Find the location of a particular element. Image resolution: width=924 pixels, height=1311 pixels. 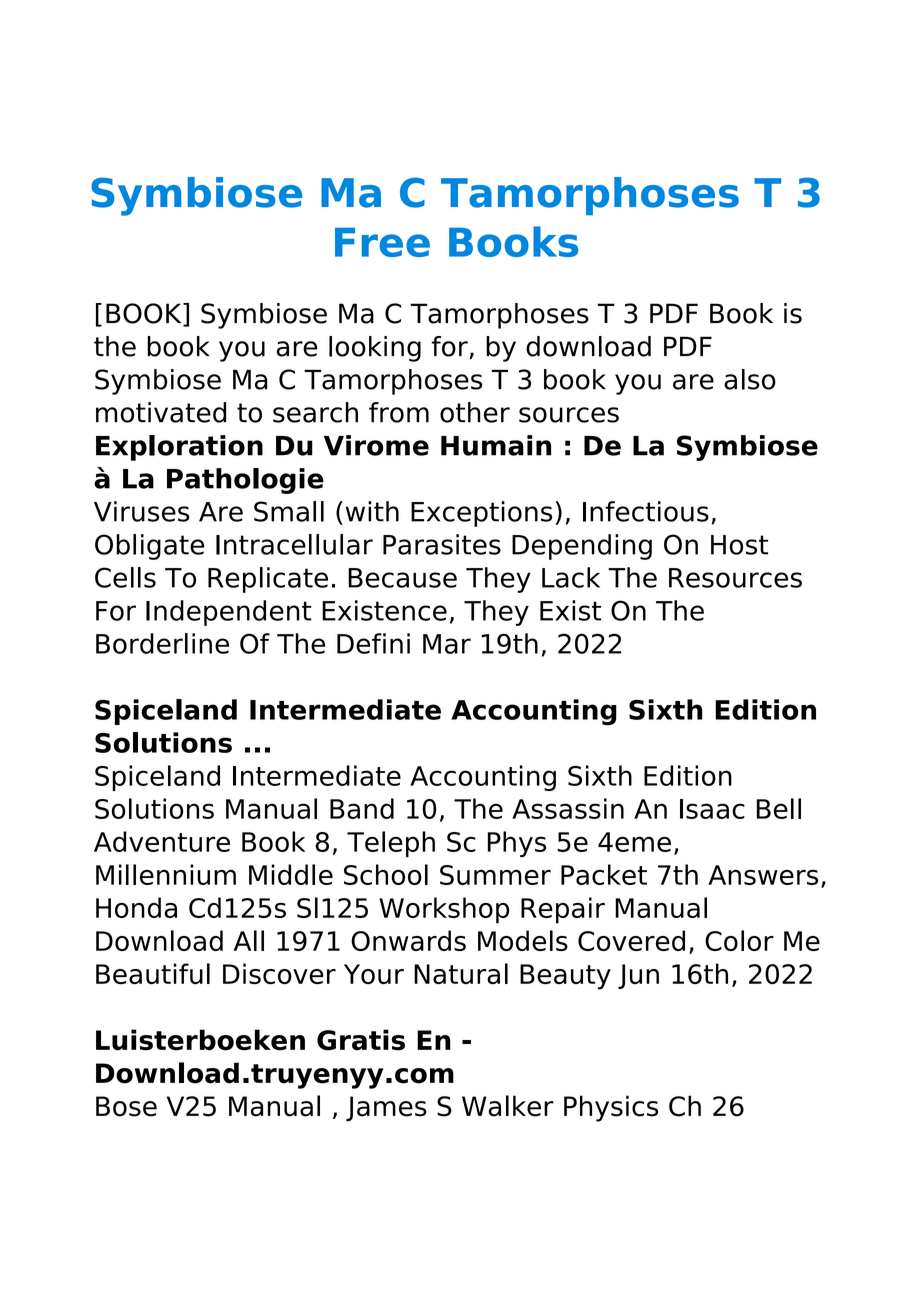

Parasites is located at coordinates (442, 544).
